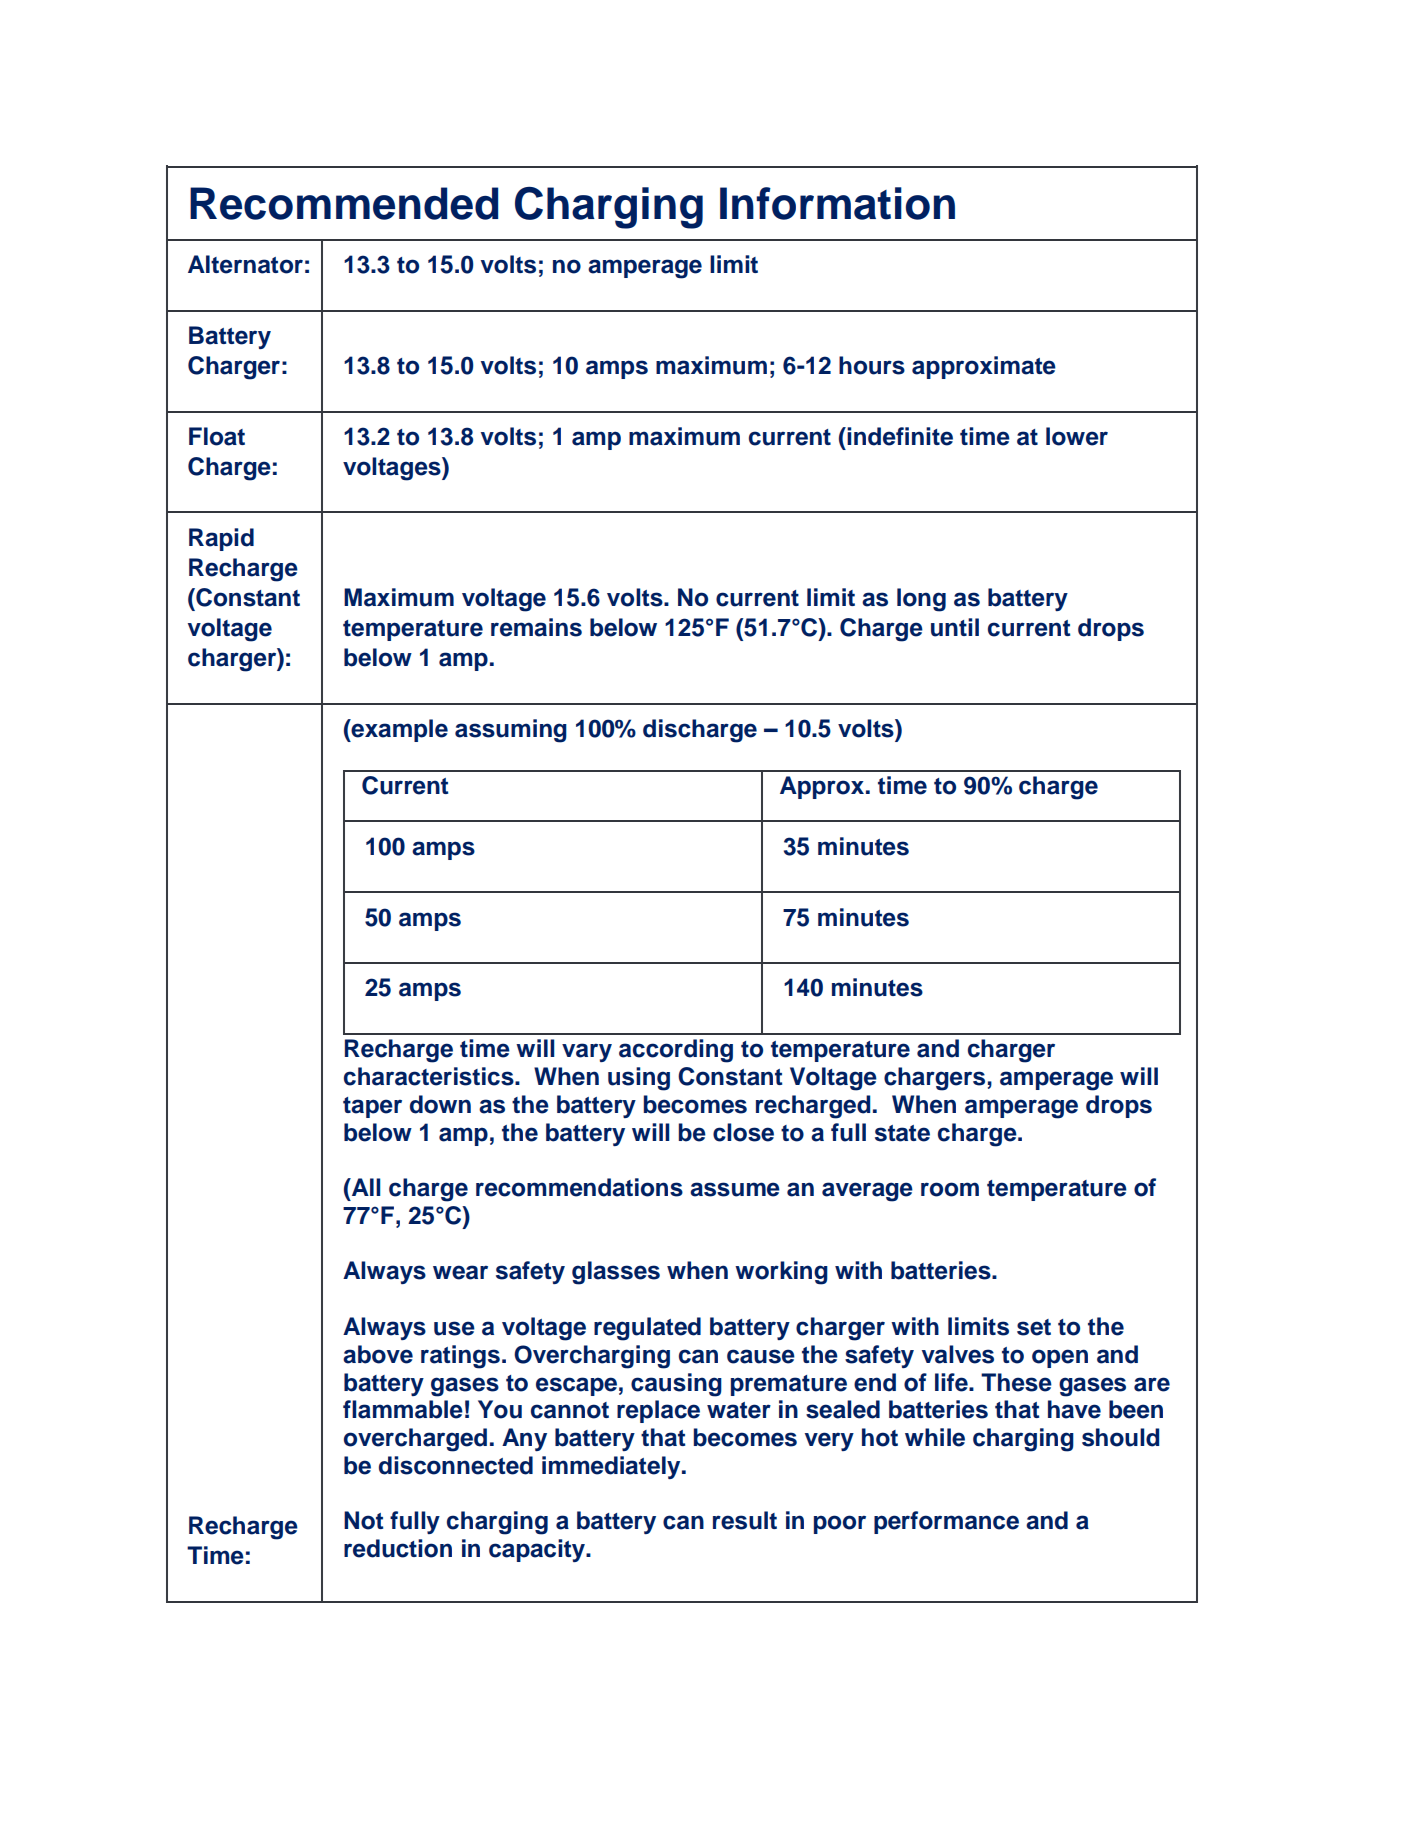  I want to click on assume, so click(735, 1189).
